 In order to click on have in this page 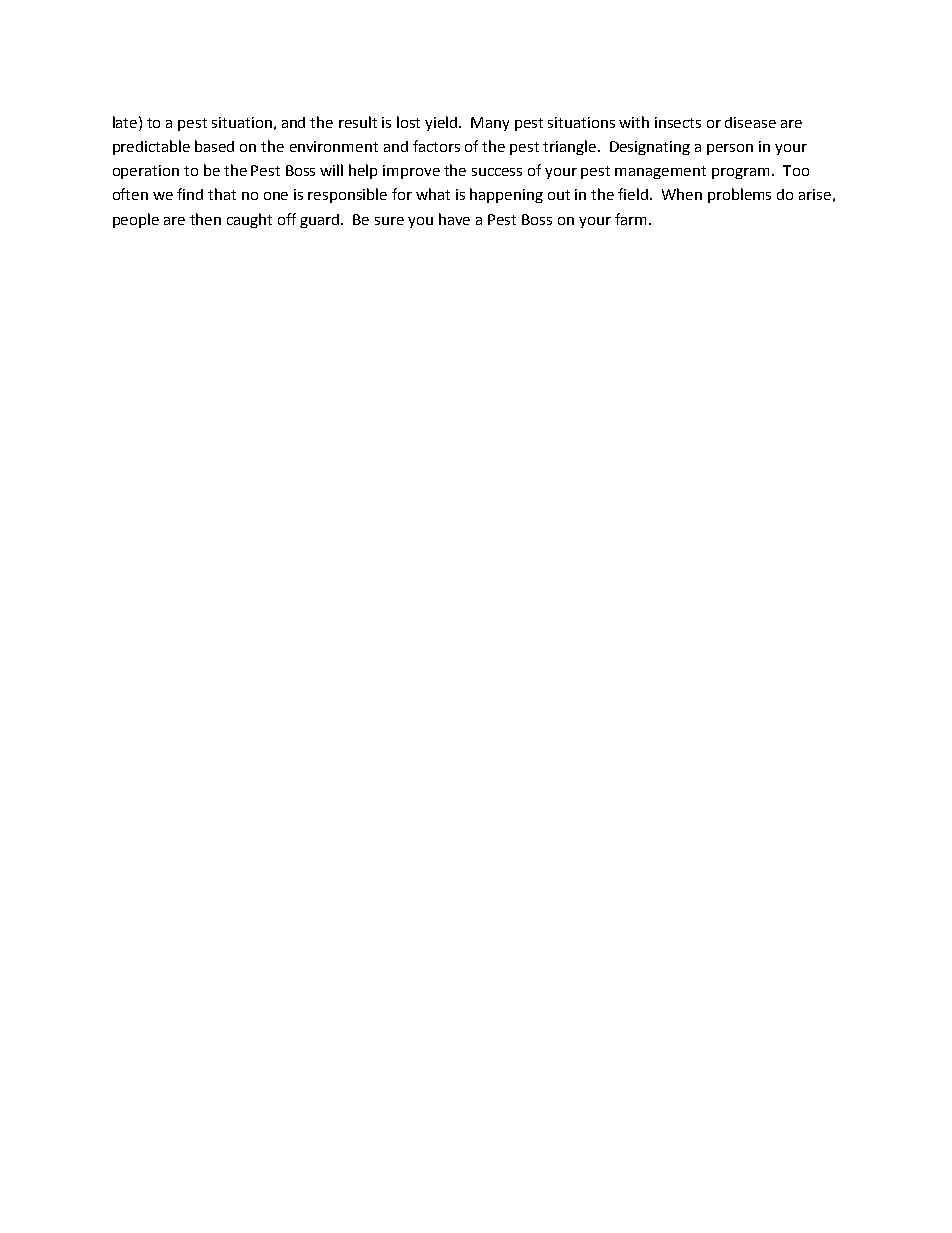, I will do `click(454, 219)`.
